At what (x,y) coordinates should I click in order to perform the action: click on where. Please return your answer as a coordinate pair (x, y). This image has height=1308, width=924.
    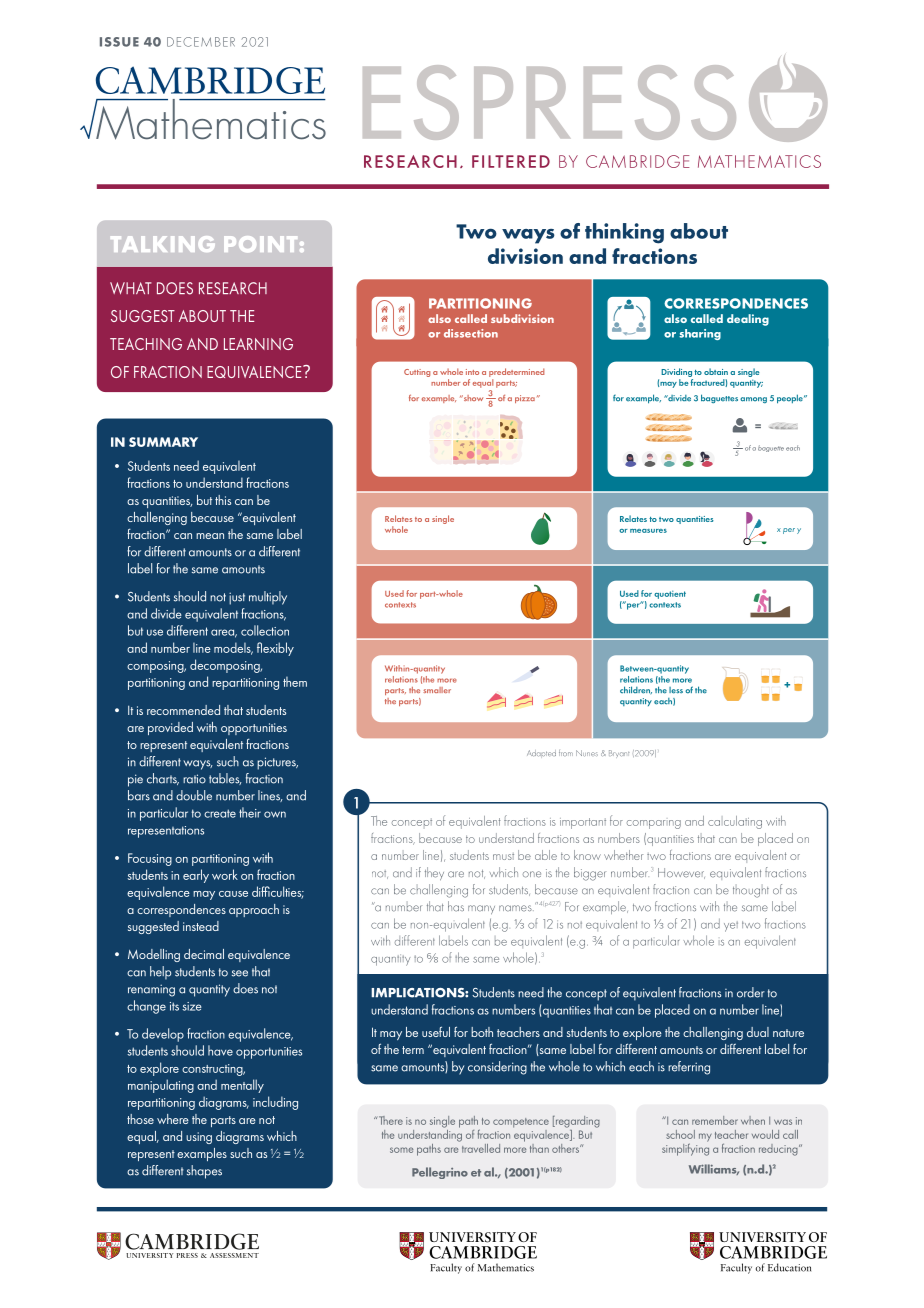
    Looking at the image, I should click on (173, 1119).
